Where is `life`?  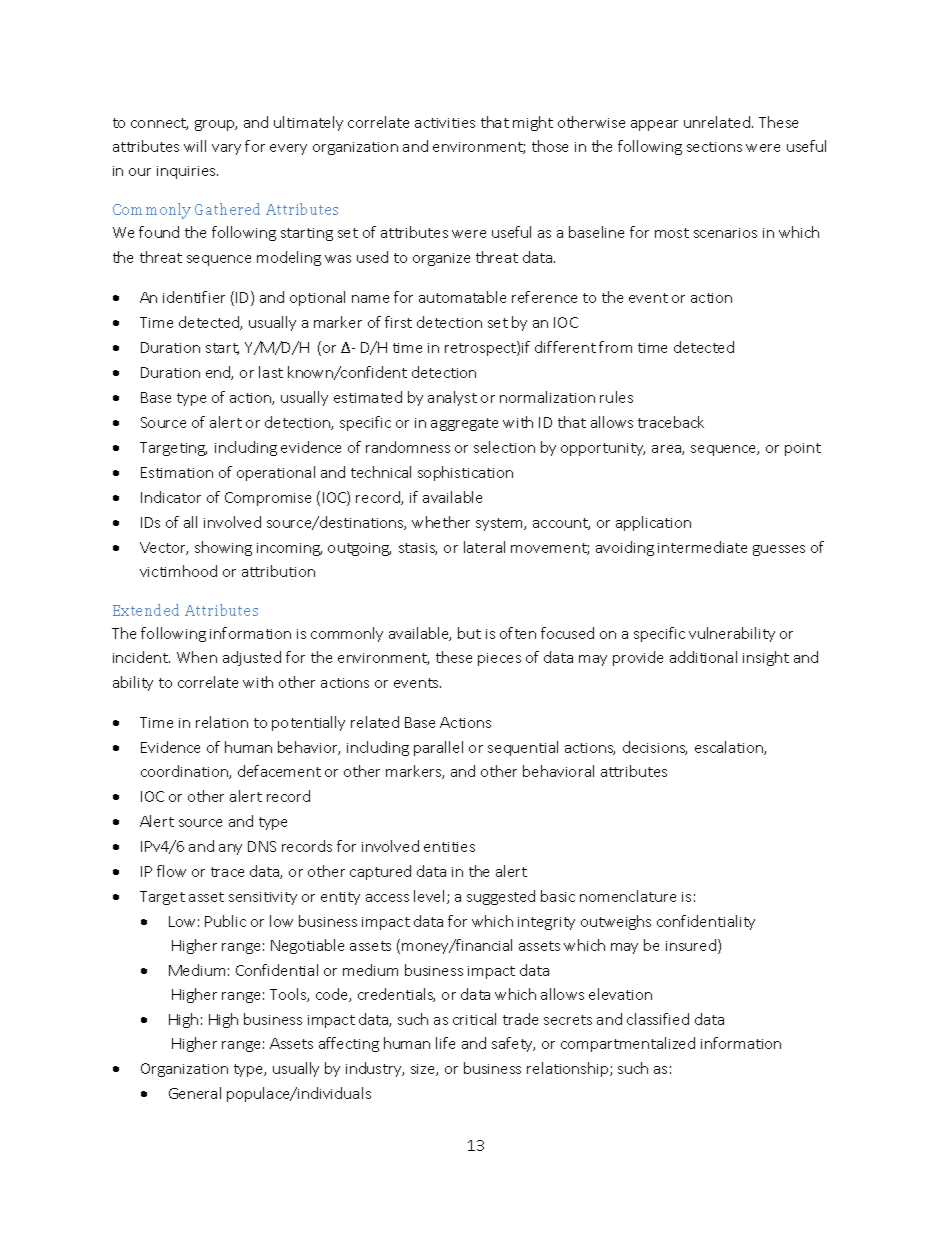
life is located at coordinates (445, 1043).
